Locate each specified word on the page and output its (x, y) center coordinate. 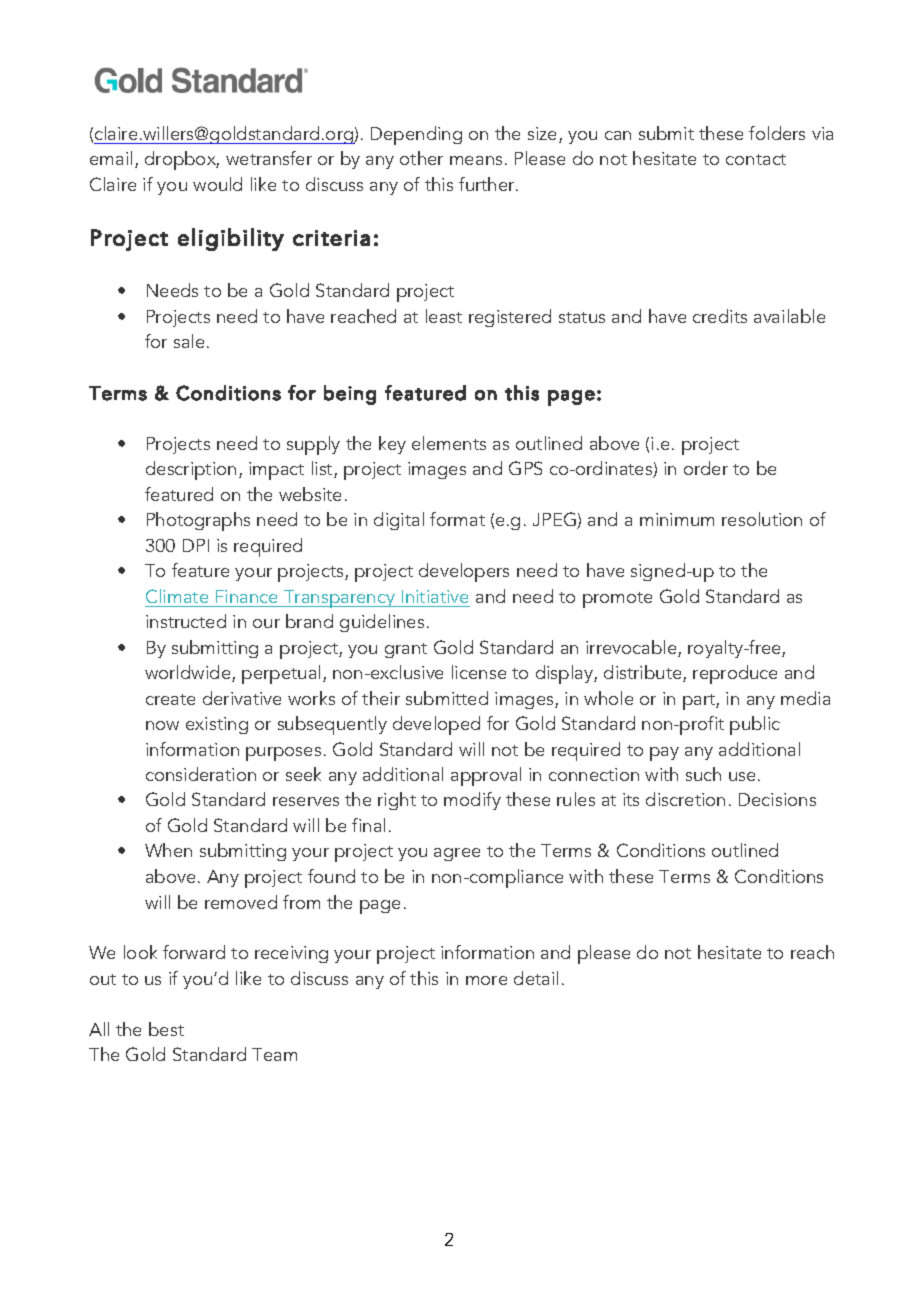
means (476, 160)
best (166, 1029)
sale (189, 341)
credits (720, 316)
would (217, 184)
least (444, 316)
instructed (186, 621)
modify (472, 801)
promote (617, 600)
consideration (201, 774)
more (486, 980)
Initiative (435, 596)
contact (756, 159)
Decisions (777, 799)
